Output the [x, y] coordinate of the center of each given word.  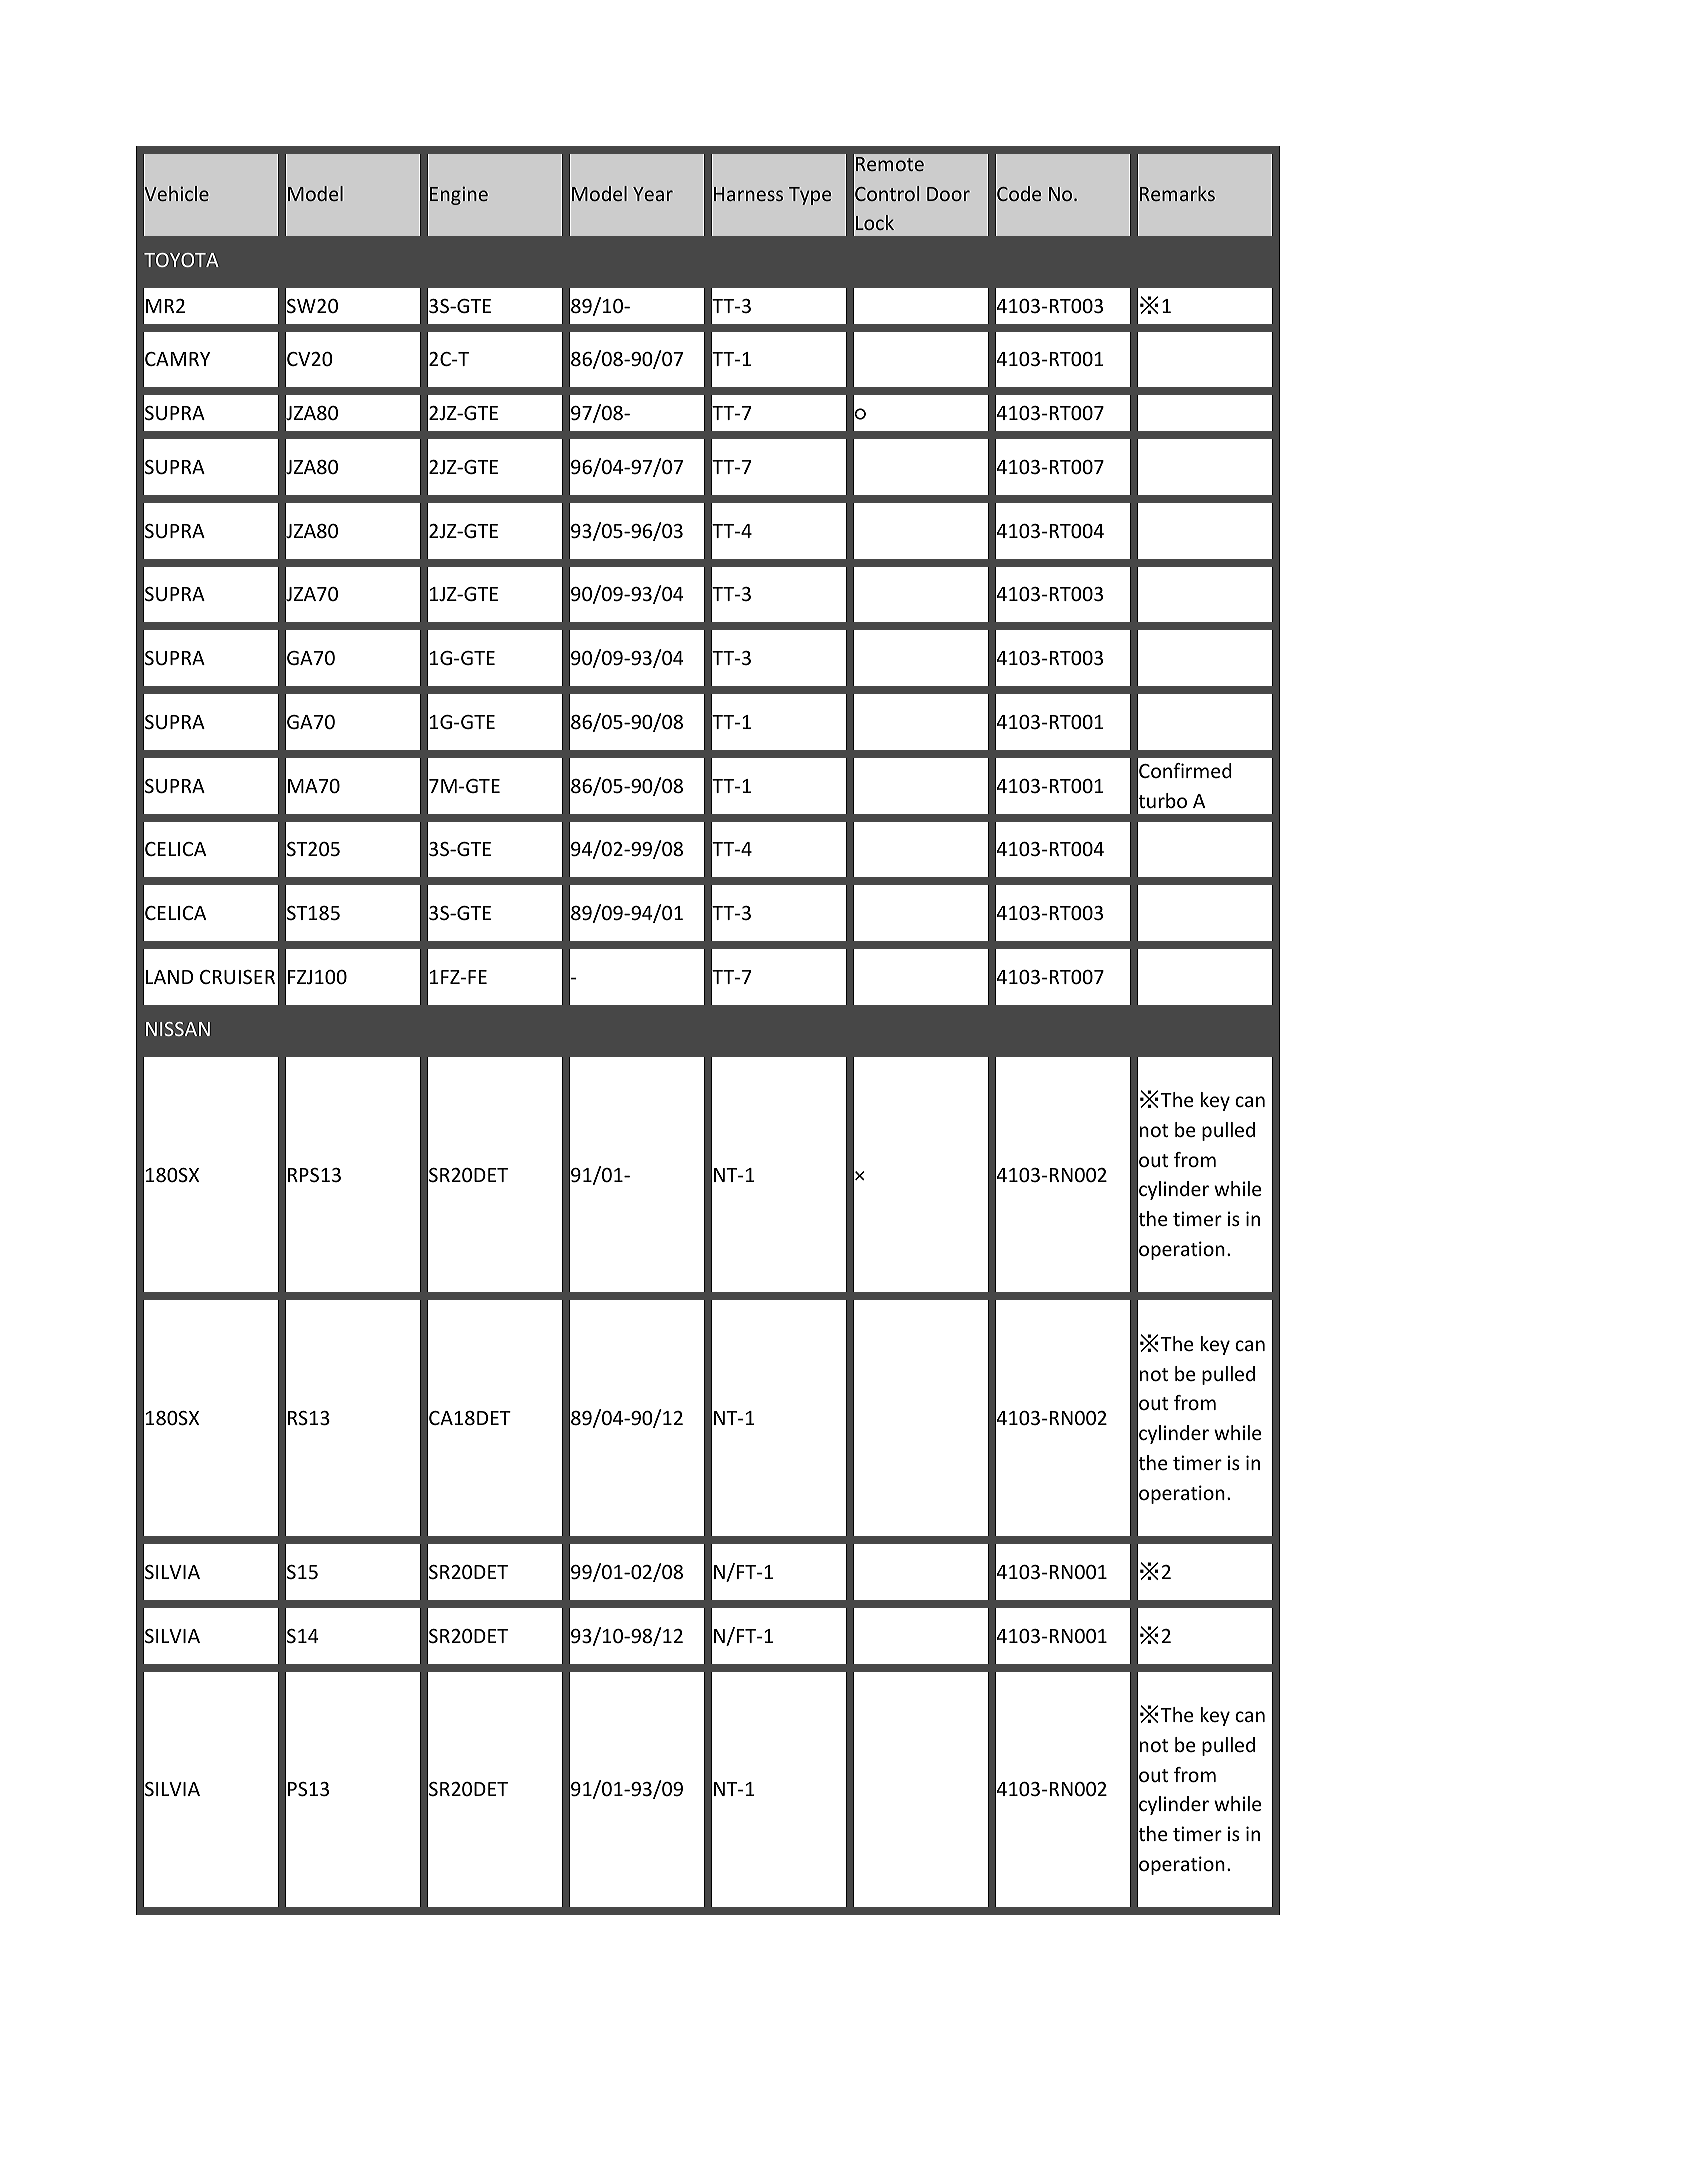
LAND [169, 977]
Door [948, 194]
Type [810, 196]
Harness [748, 194]
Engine [459, 195]
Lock [875, 222]
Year [653, 194]
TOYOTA [181, 260]
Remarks [1177, 193]
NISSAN [178, 1029]
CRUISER [237, 977]
